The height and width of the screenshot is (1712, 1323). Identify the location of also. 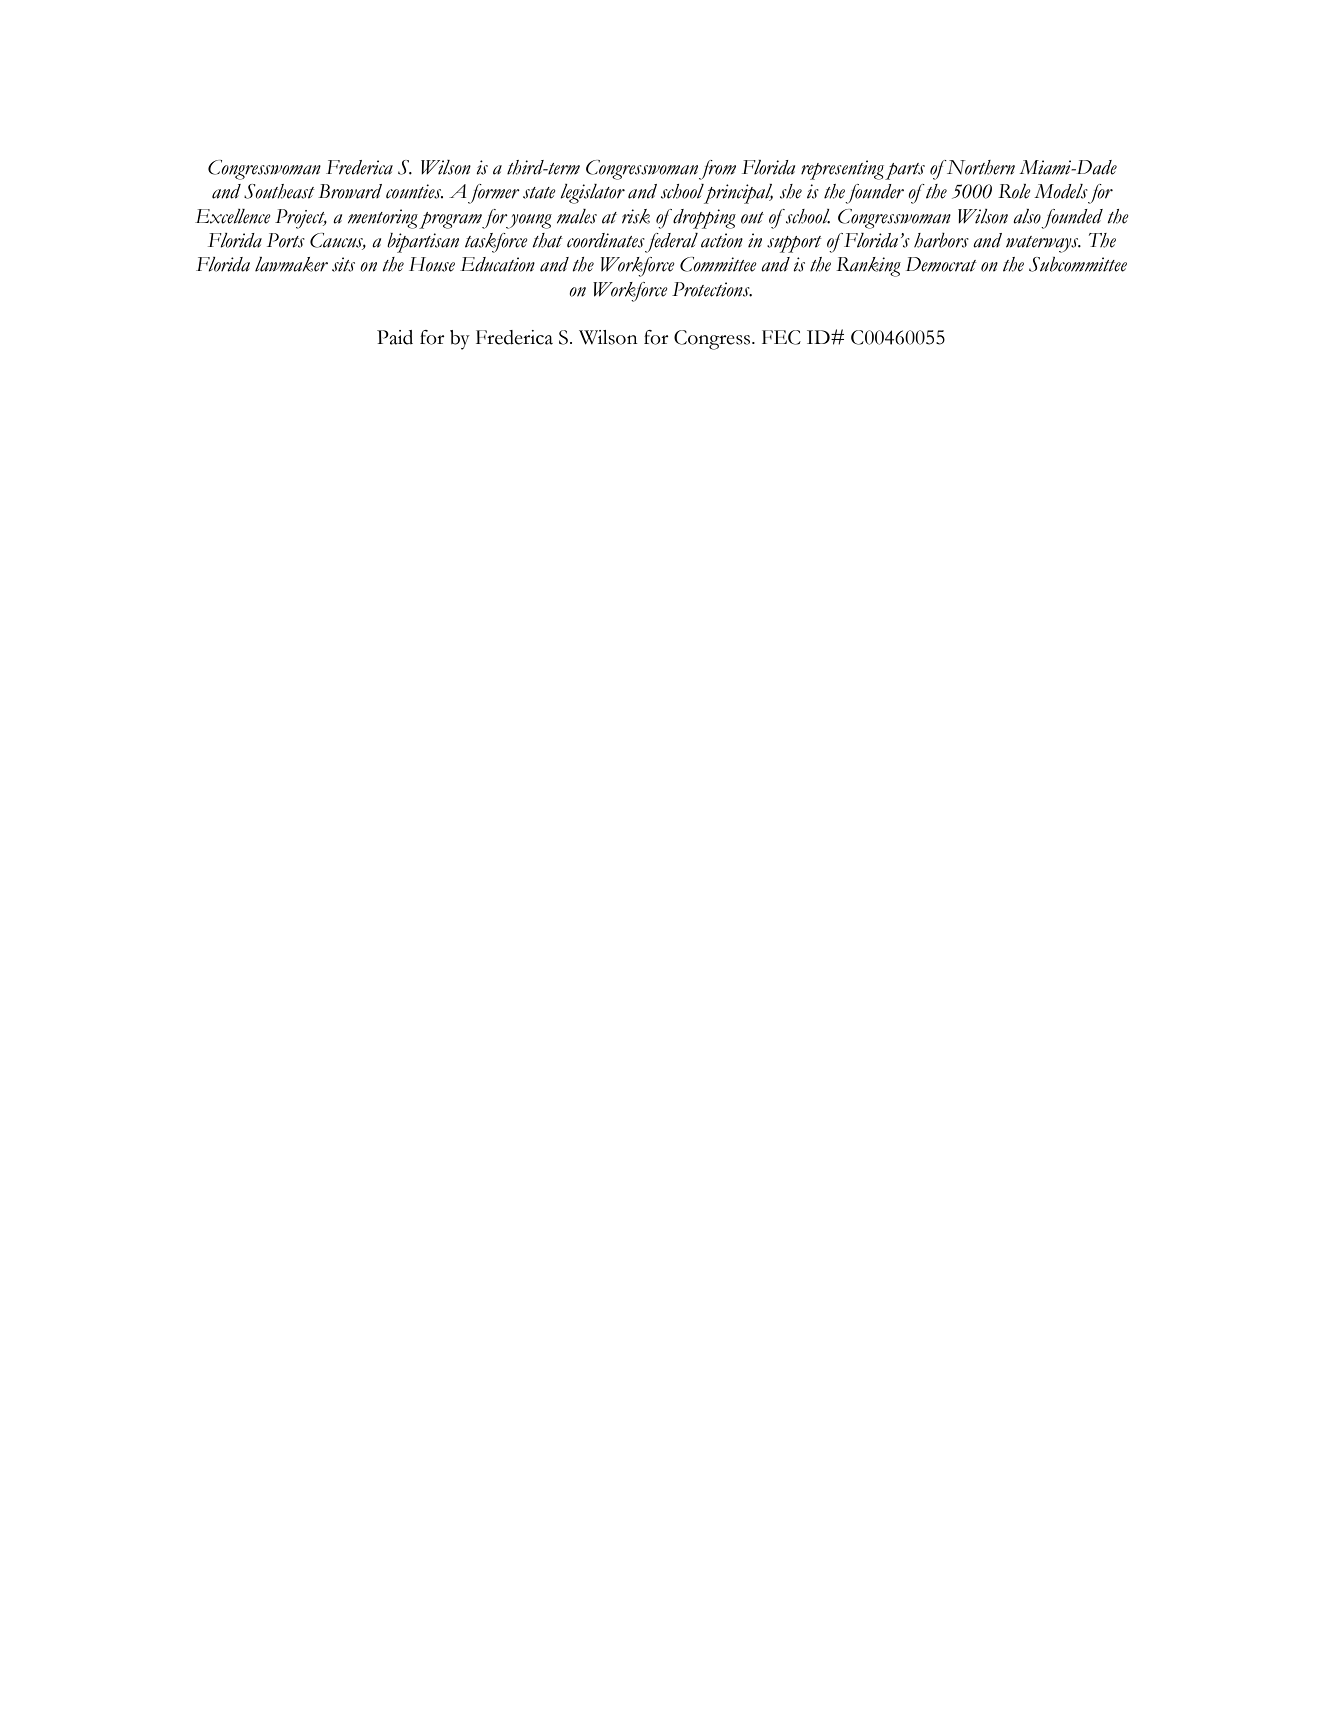
(1027, 216).
